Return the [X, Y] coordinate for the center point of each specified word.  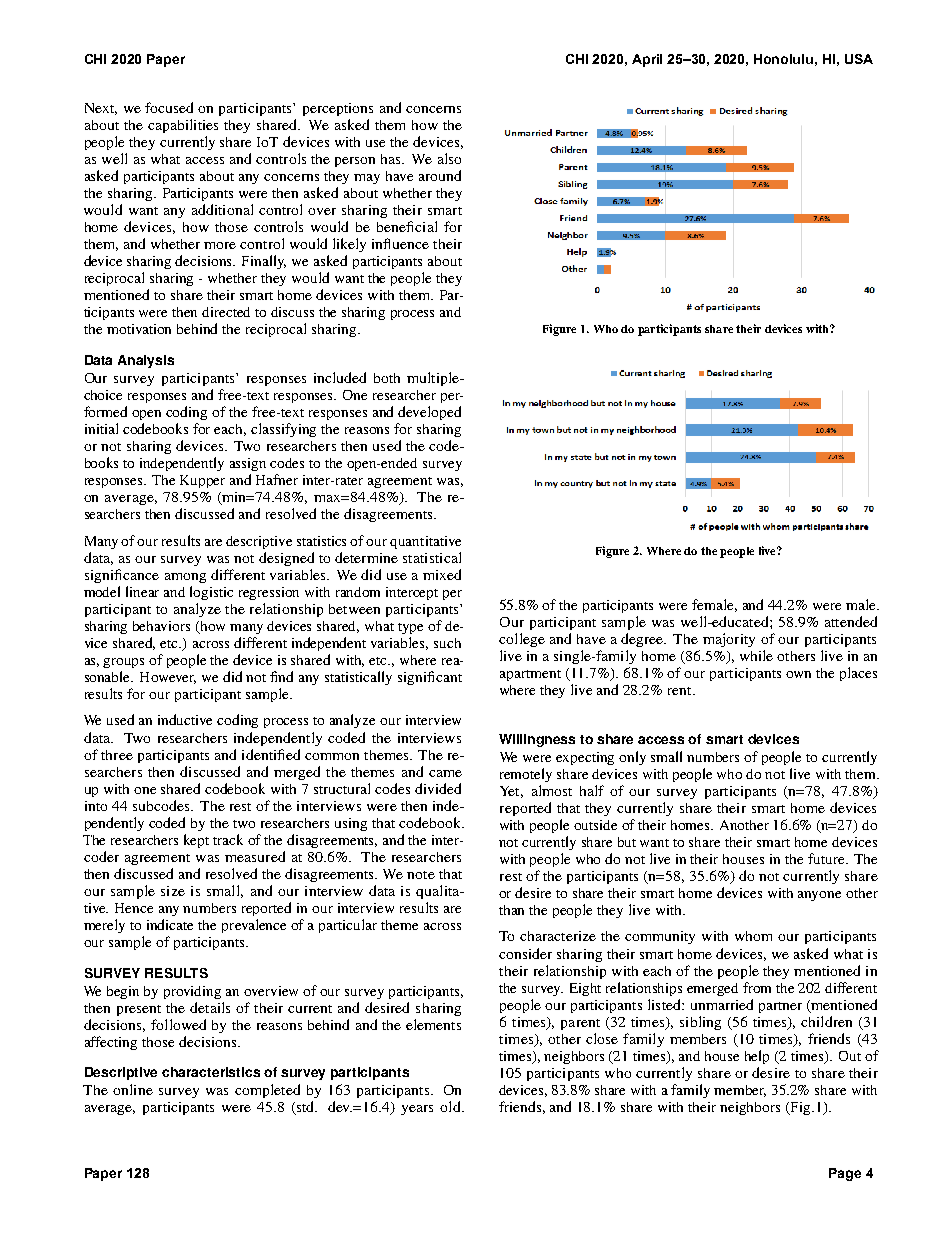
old [451, 1106]
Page [845, 1174]
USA [859, 59]
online [133, 1089]
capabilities [183, 126]
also [449, 158]
